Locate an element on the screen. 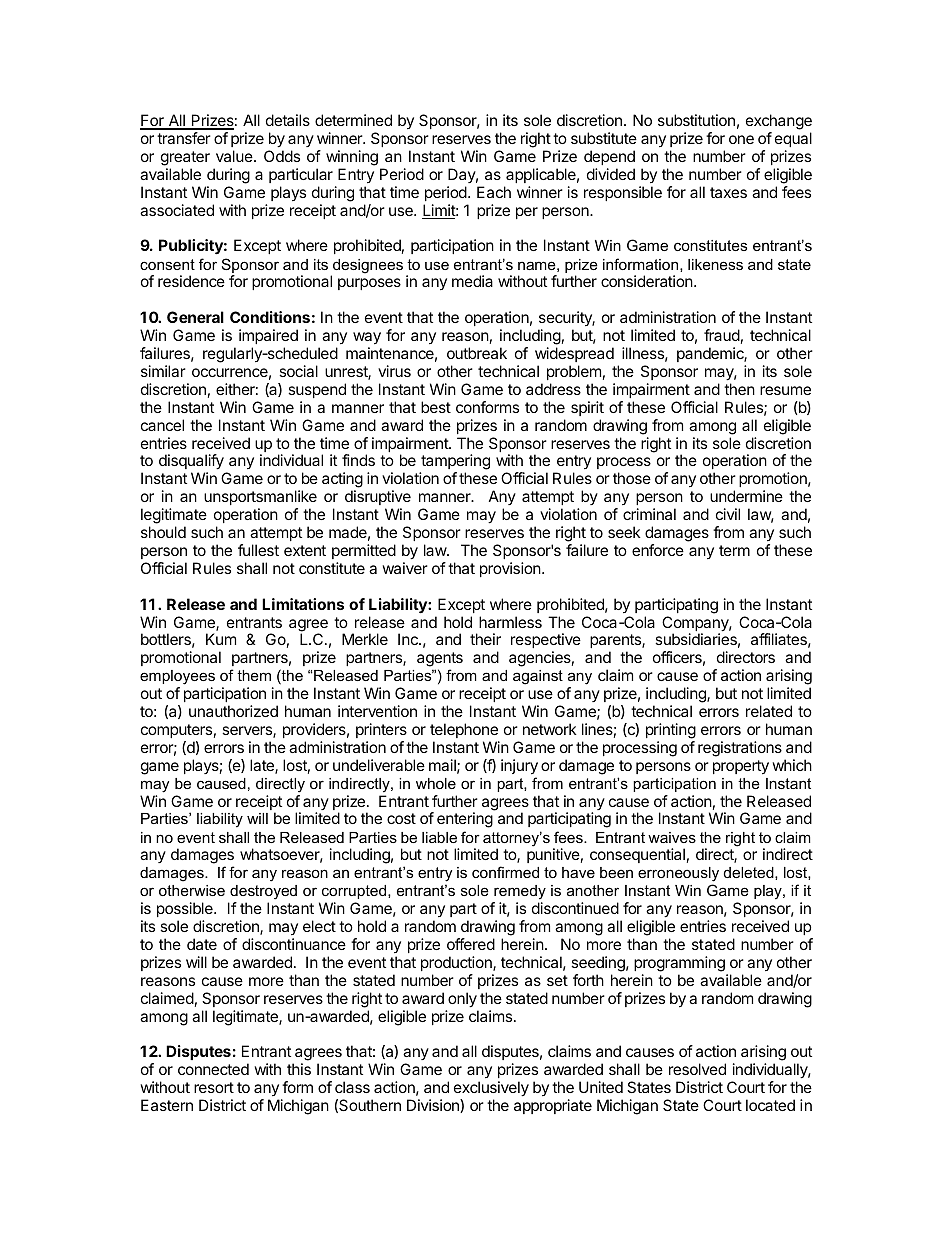  substitution is located at coordinates (696, 120).
